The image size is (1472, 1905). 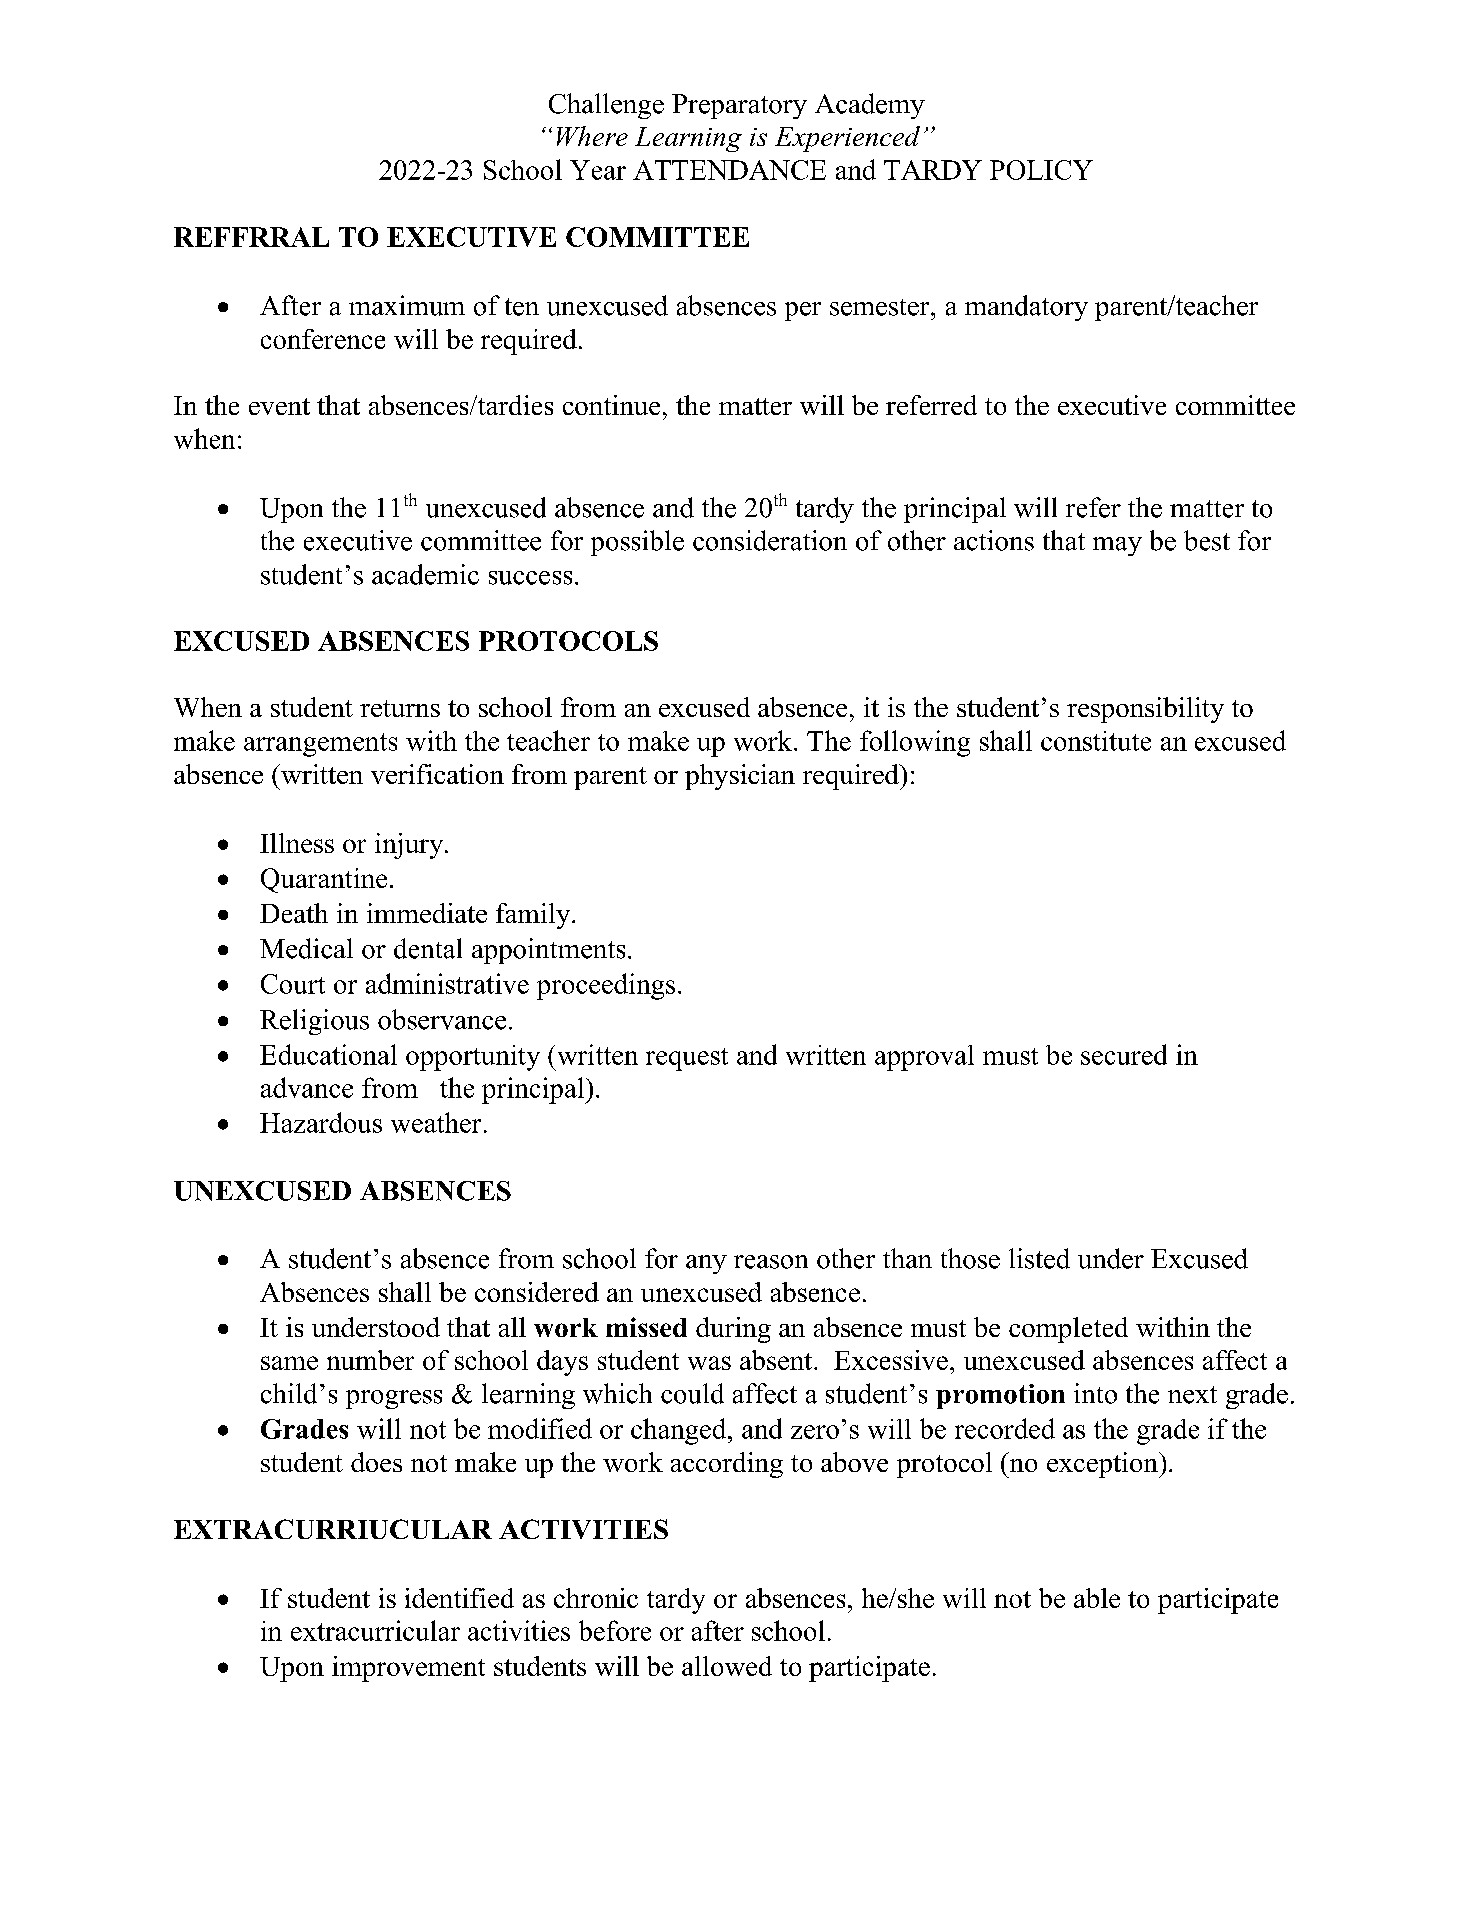 I want to click on maximum, so click(x=407, y=305).
